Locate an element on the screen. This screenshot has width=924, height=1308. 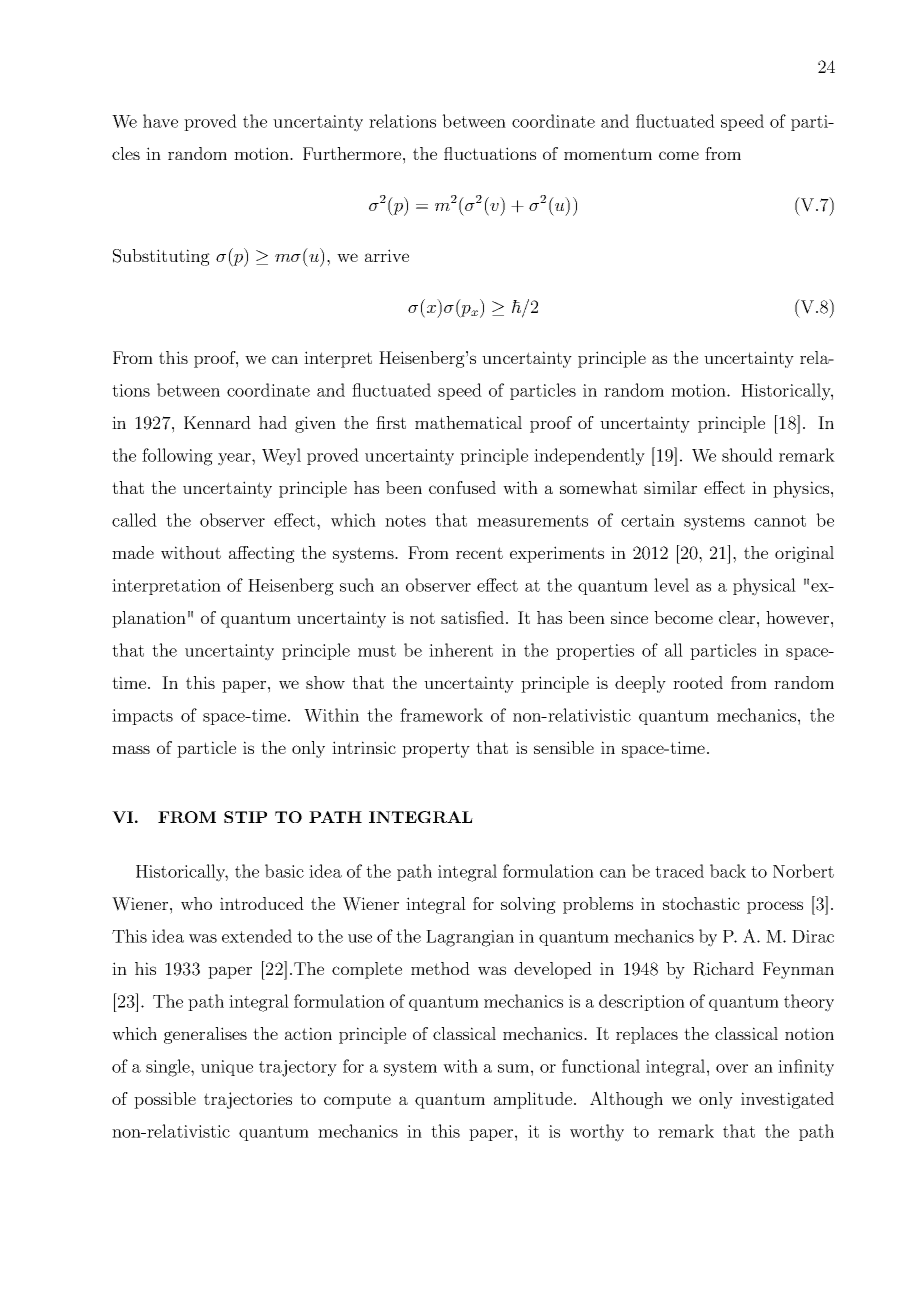
momentum is located at coordinates (608, 154).
